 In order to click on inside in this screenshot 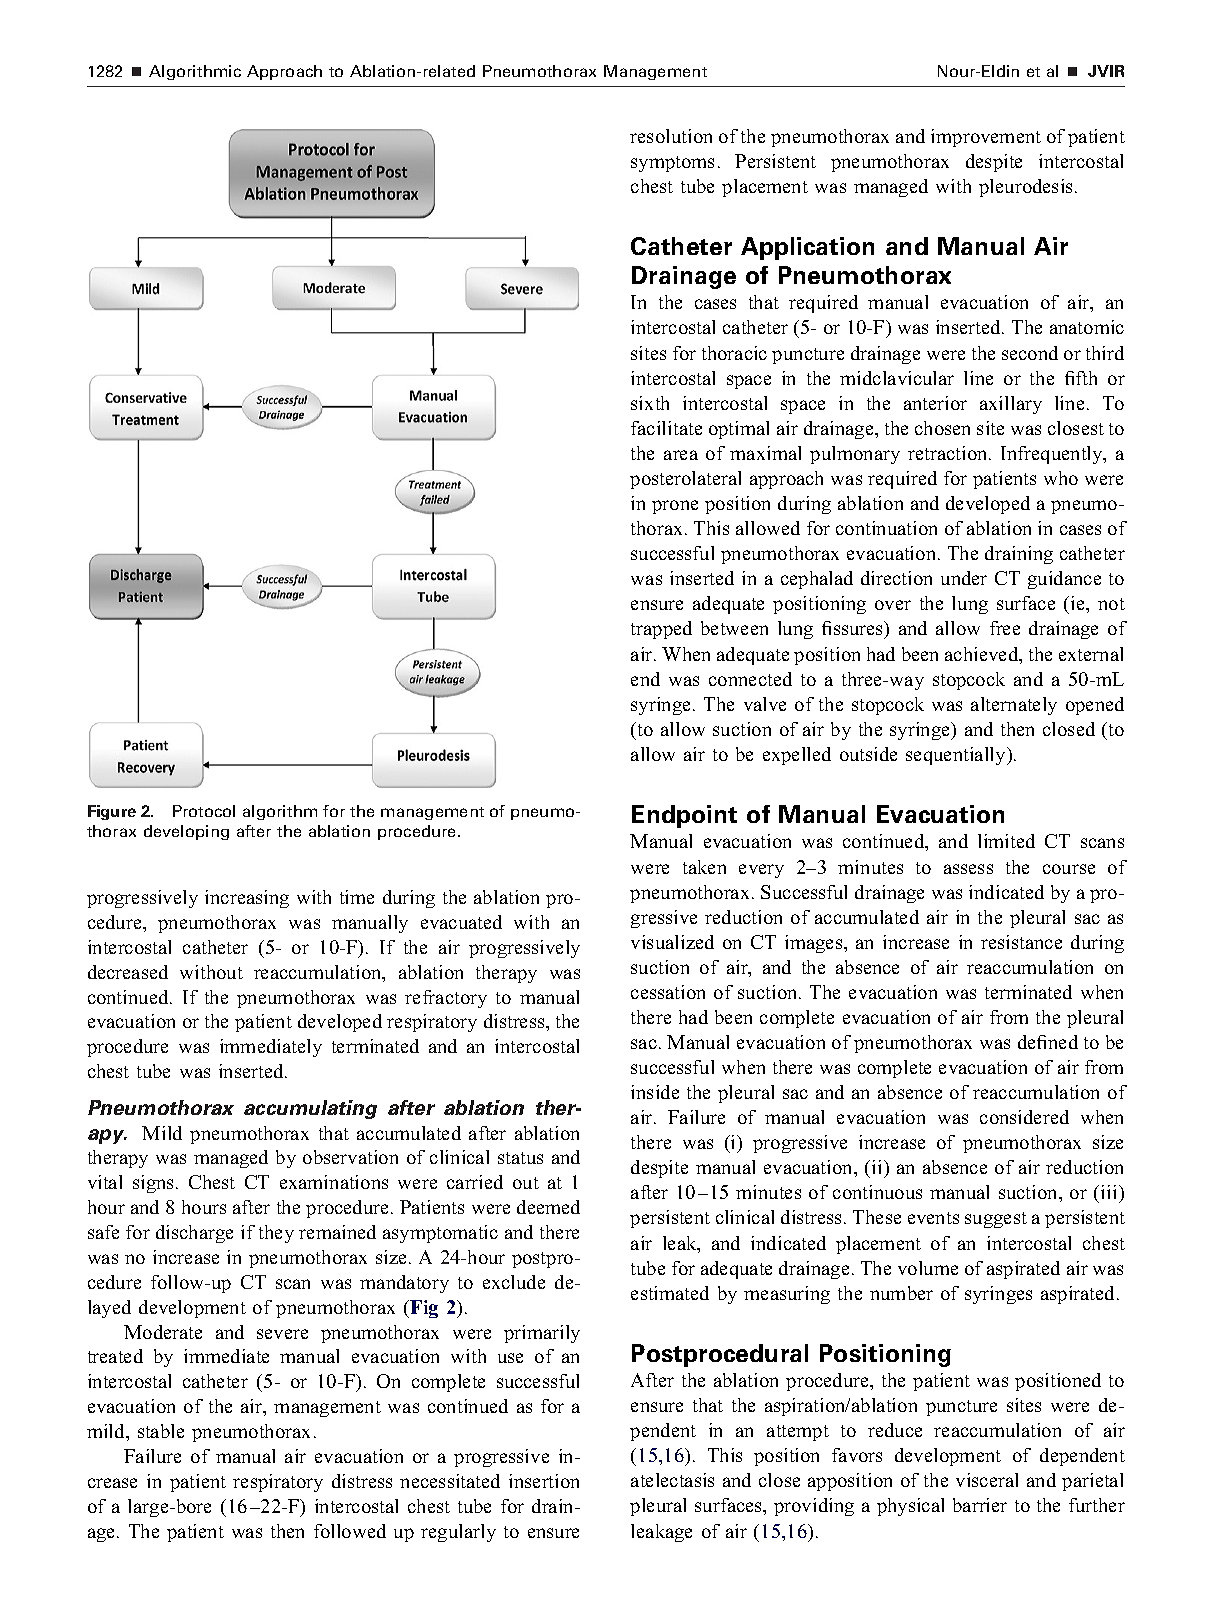, I will do `click(655, 1092)`.
